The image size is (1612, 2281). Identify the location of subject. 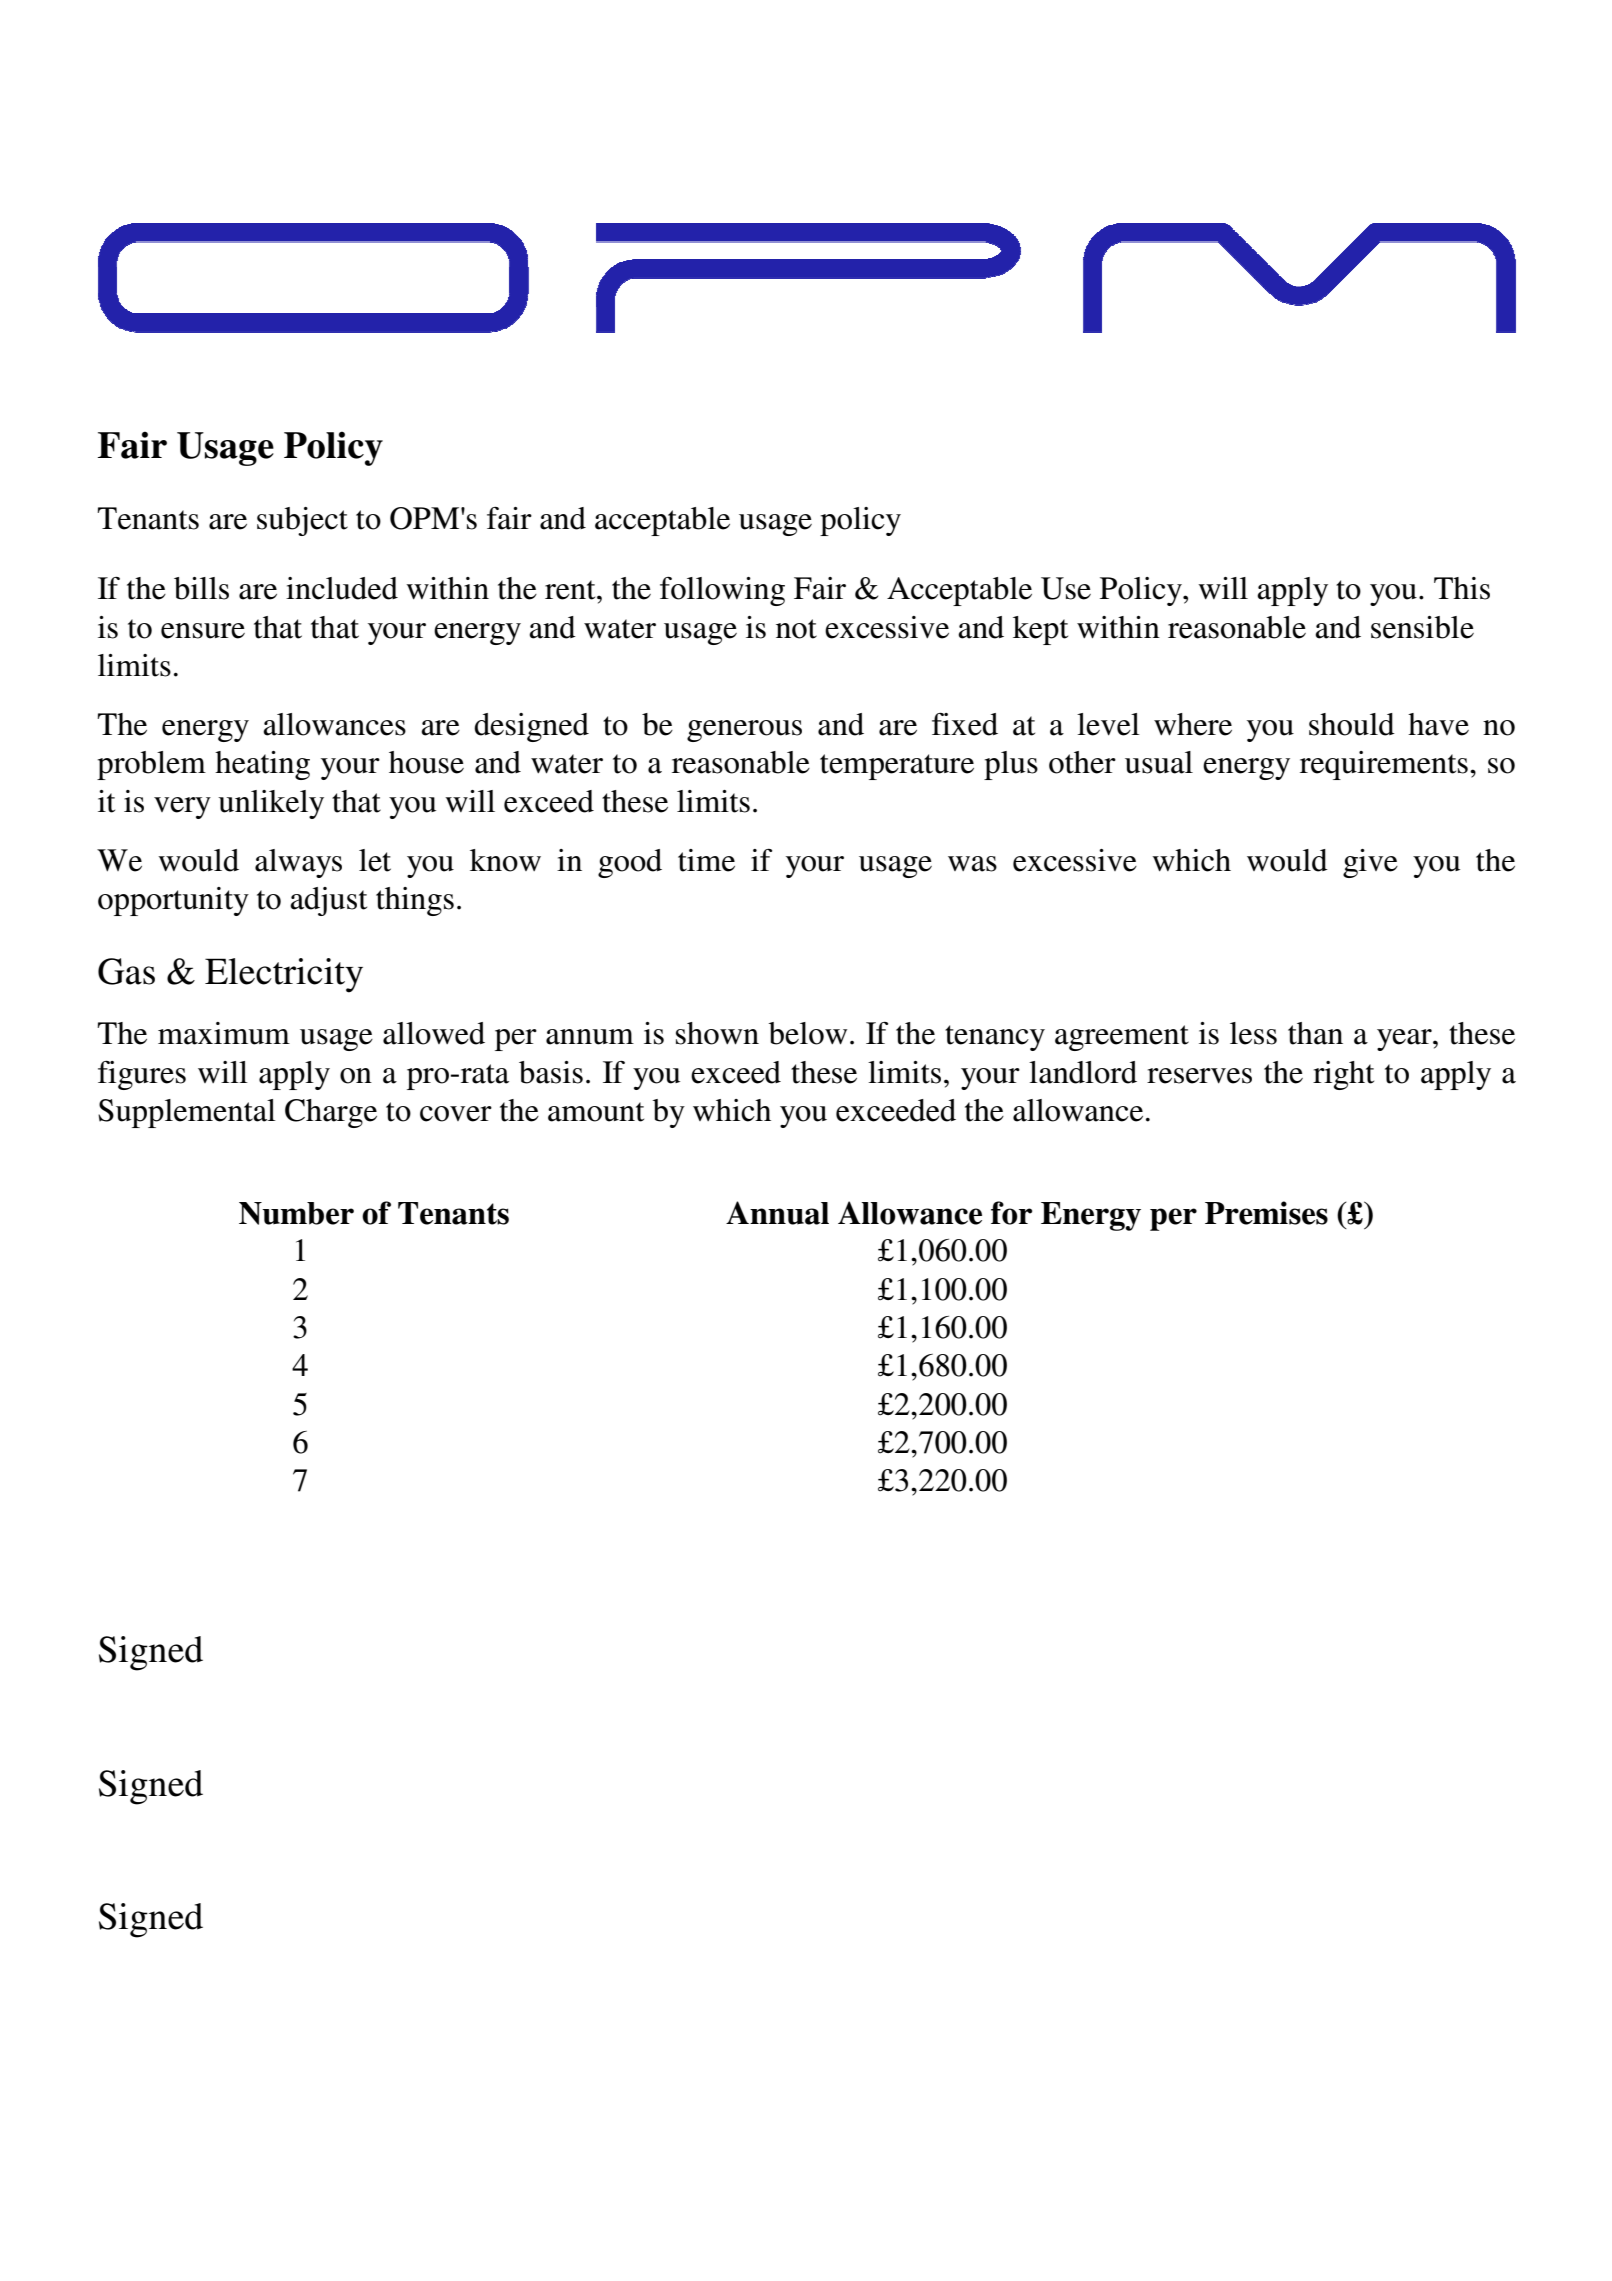
(302, 521).
